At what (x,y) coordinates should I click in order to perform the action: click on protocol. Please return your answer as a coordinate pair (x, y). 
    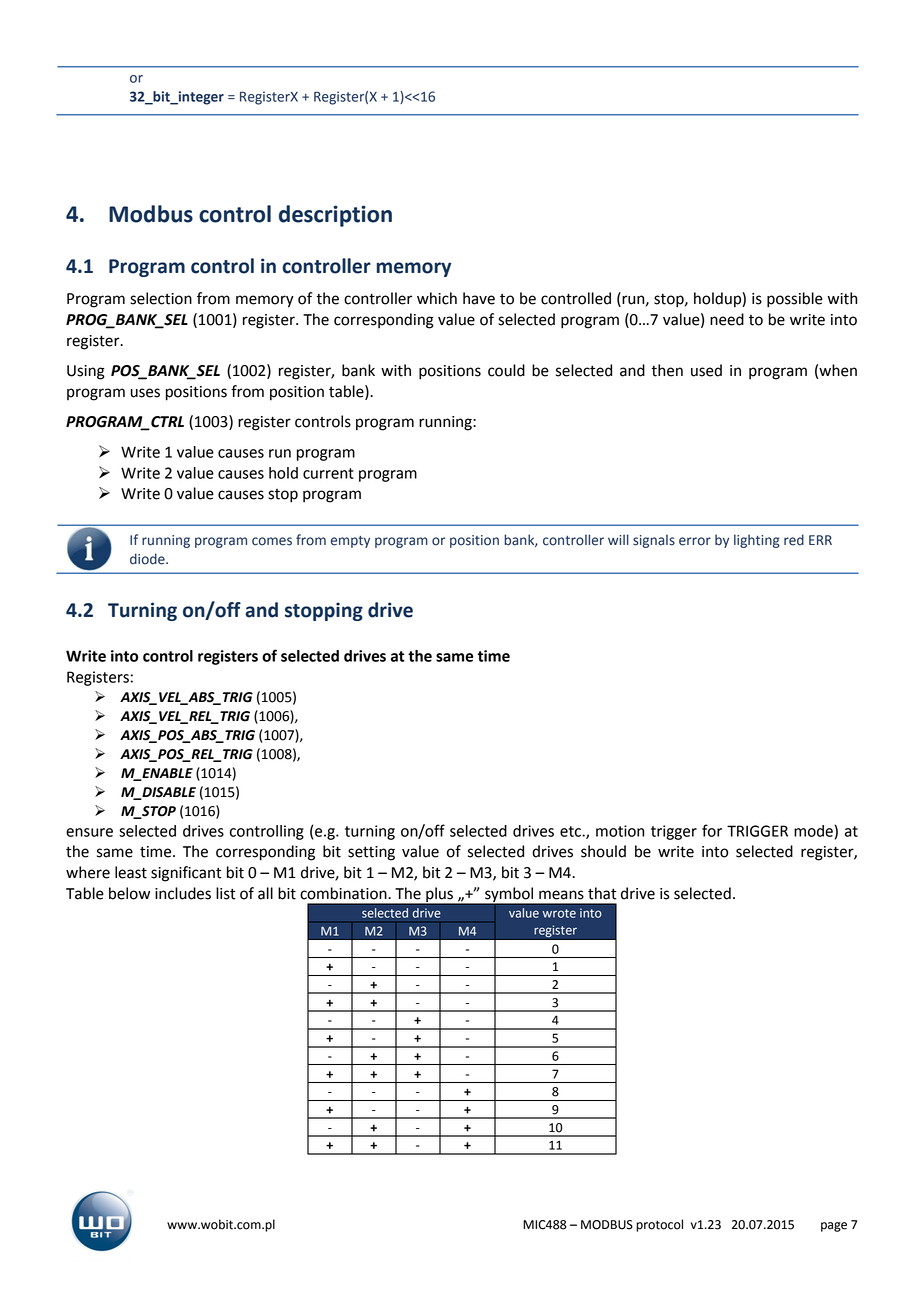
    Looking at the image, I should click on (659, 1225).
